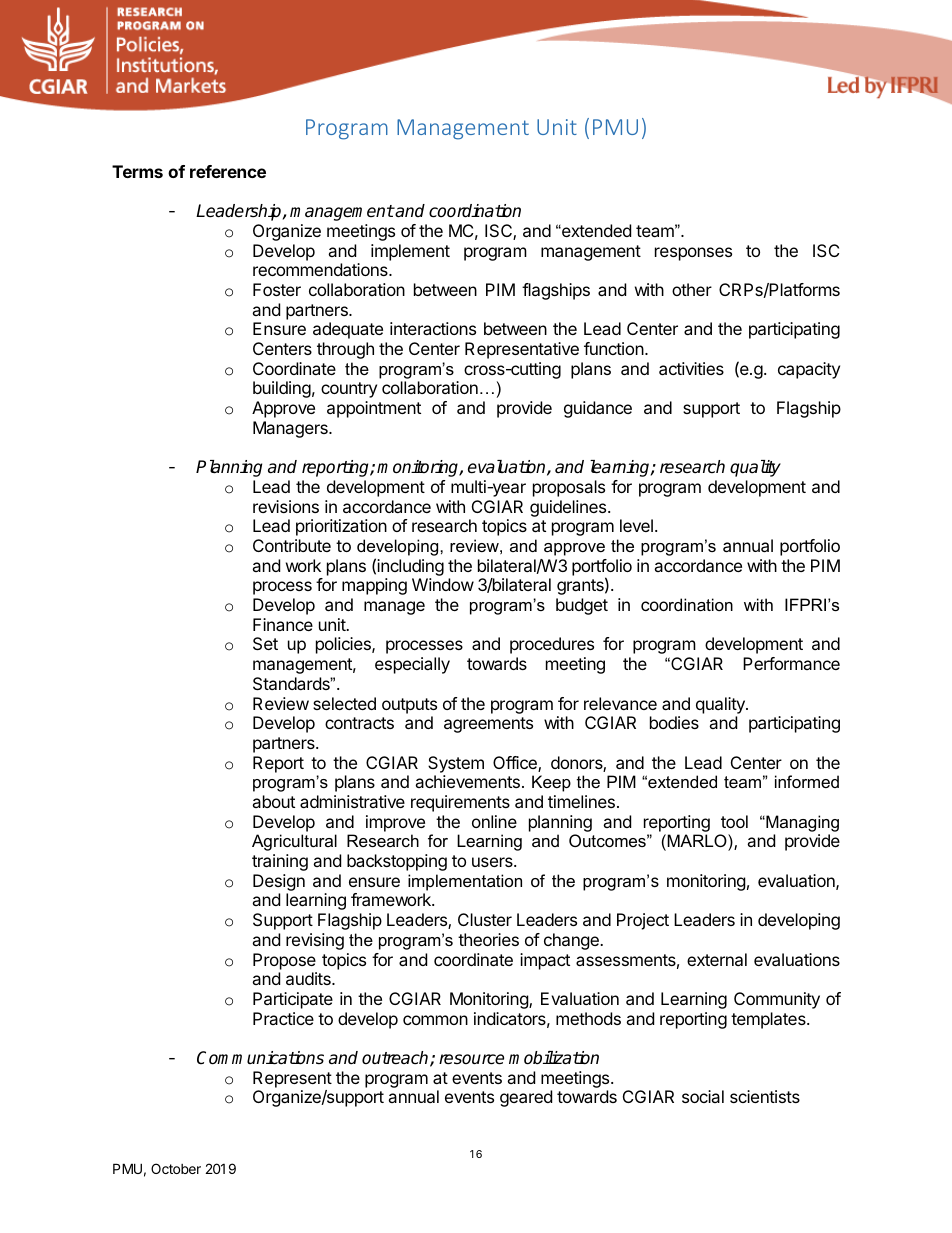  Describe the element at coordinates (569, 508) in the screenshot. I see `guidelines` at that location.
